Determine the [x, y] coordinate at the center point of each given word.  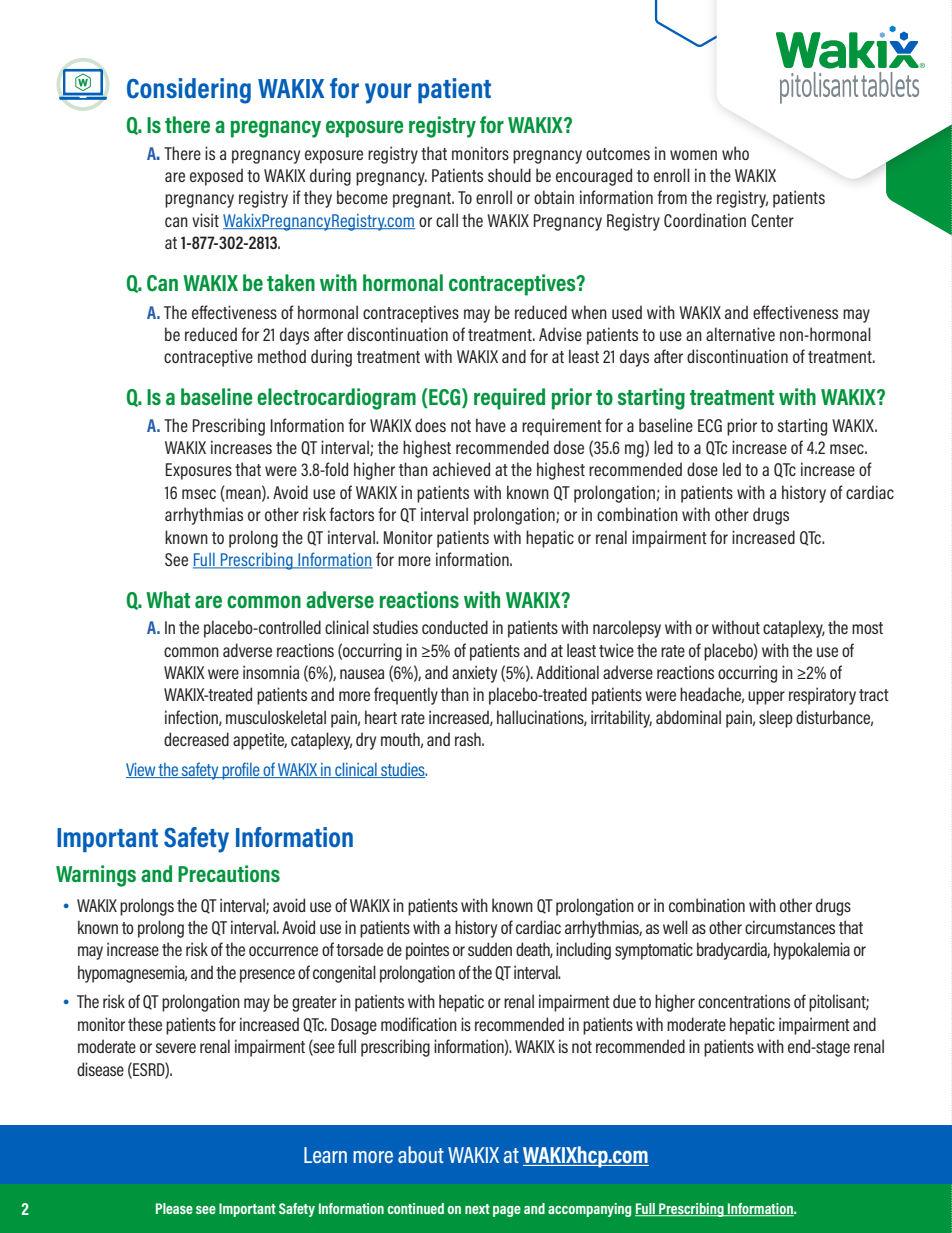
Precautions [229, 873]
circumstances [790, 927]
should [509, 175]
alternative [740, 334]
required [509, 399]
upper [766, 698]
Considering [189, 91]
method [282, 356]
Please [174, 1208]
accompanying [589, 1210]
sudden [490, 949]
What [168, 599]
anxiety [474, 674]
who [735, 153]
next [477, 1209]
